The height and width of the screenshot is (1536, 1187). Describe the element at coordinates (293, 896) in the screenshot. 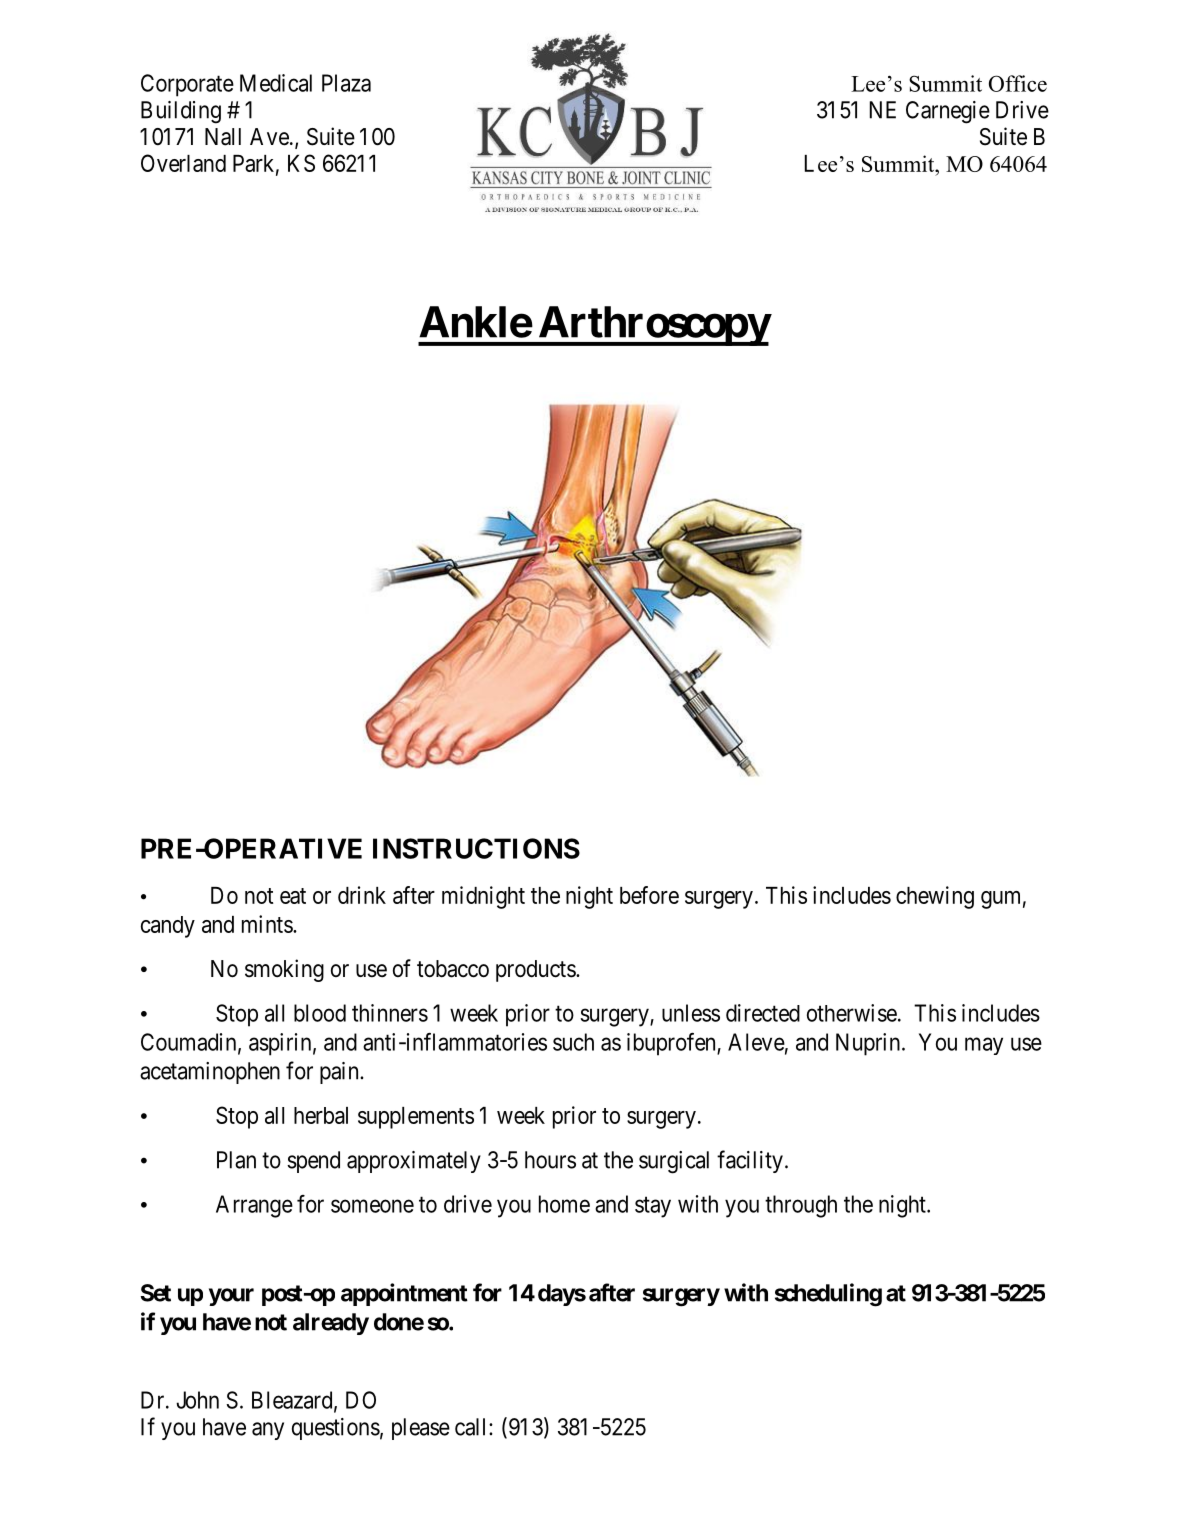

I see `eat` at that location.
